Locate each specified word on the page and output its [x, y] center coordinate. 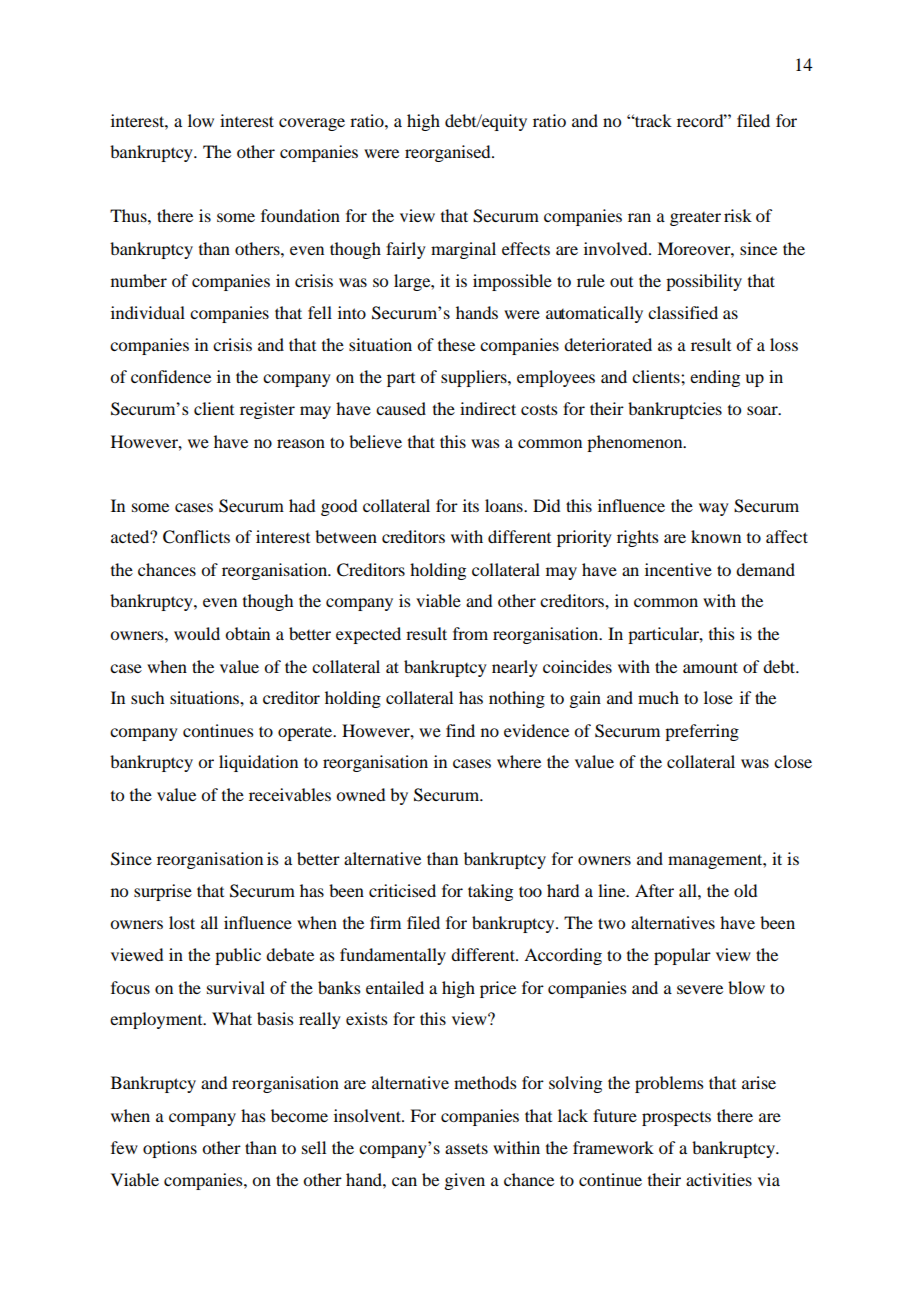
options [170, 1149]
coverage [312, 124]
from [470, 633]
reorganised [449, 153]
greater [695, 219]
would [197, 633]
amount [710, 667]
